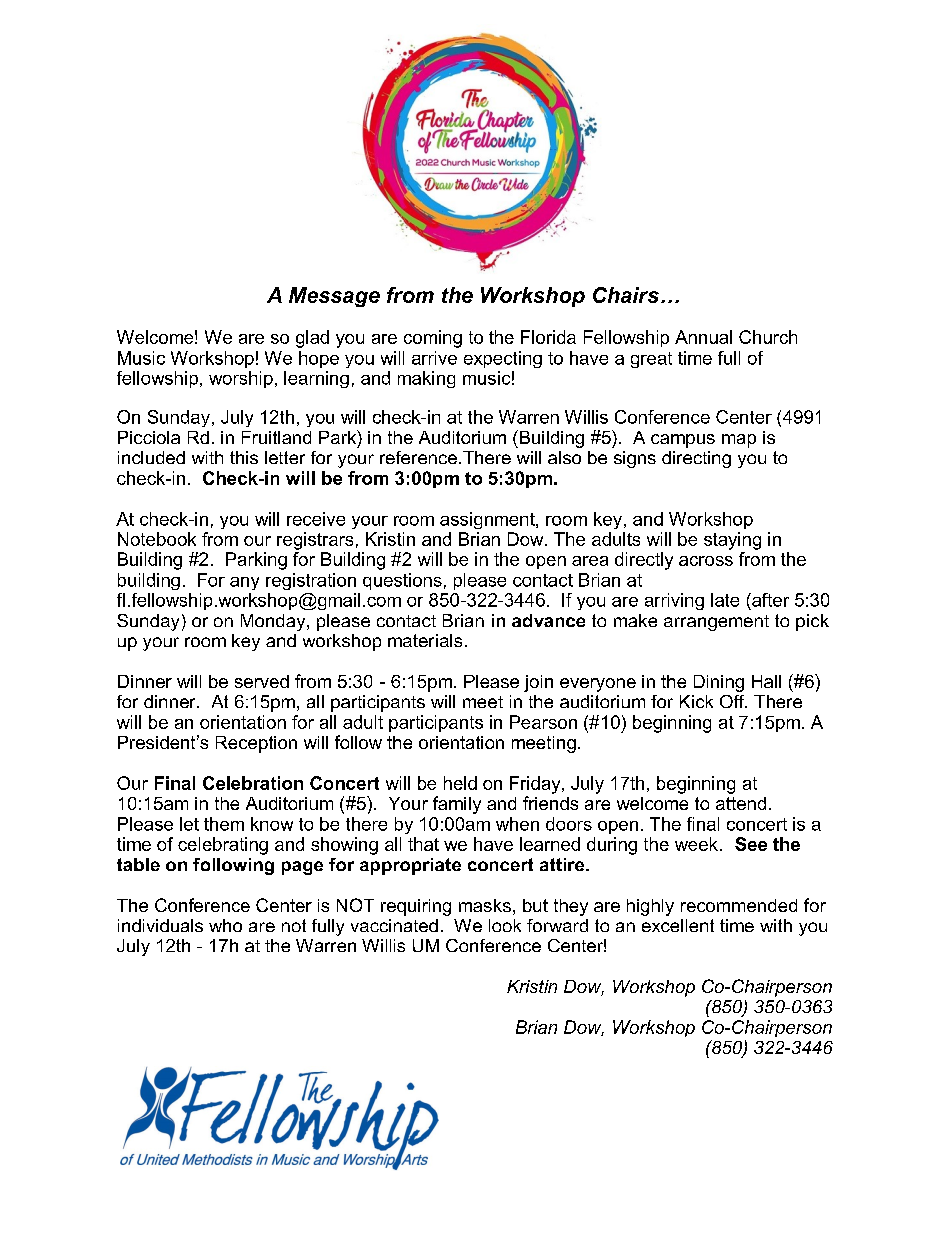 This screenshot has height=1233, width=952. Describe the element at coordinates (460, 783) in the screenshot. I see `held` at that location.
